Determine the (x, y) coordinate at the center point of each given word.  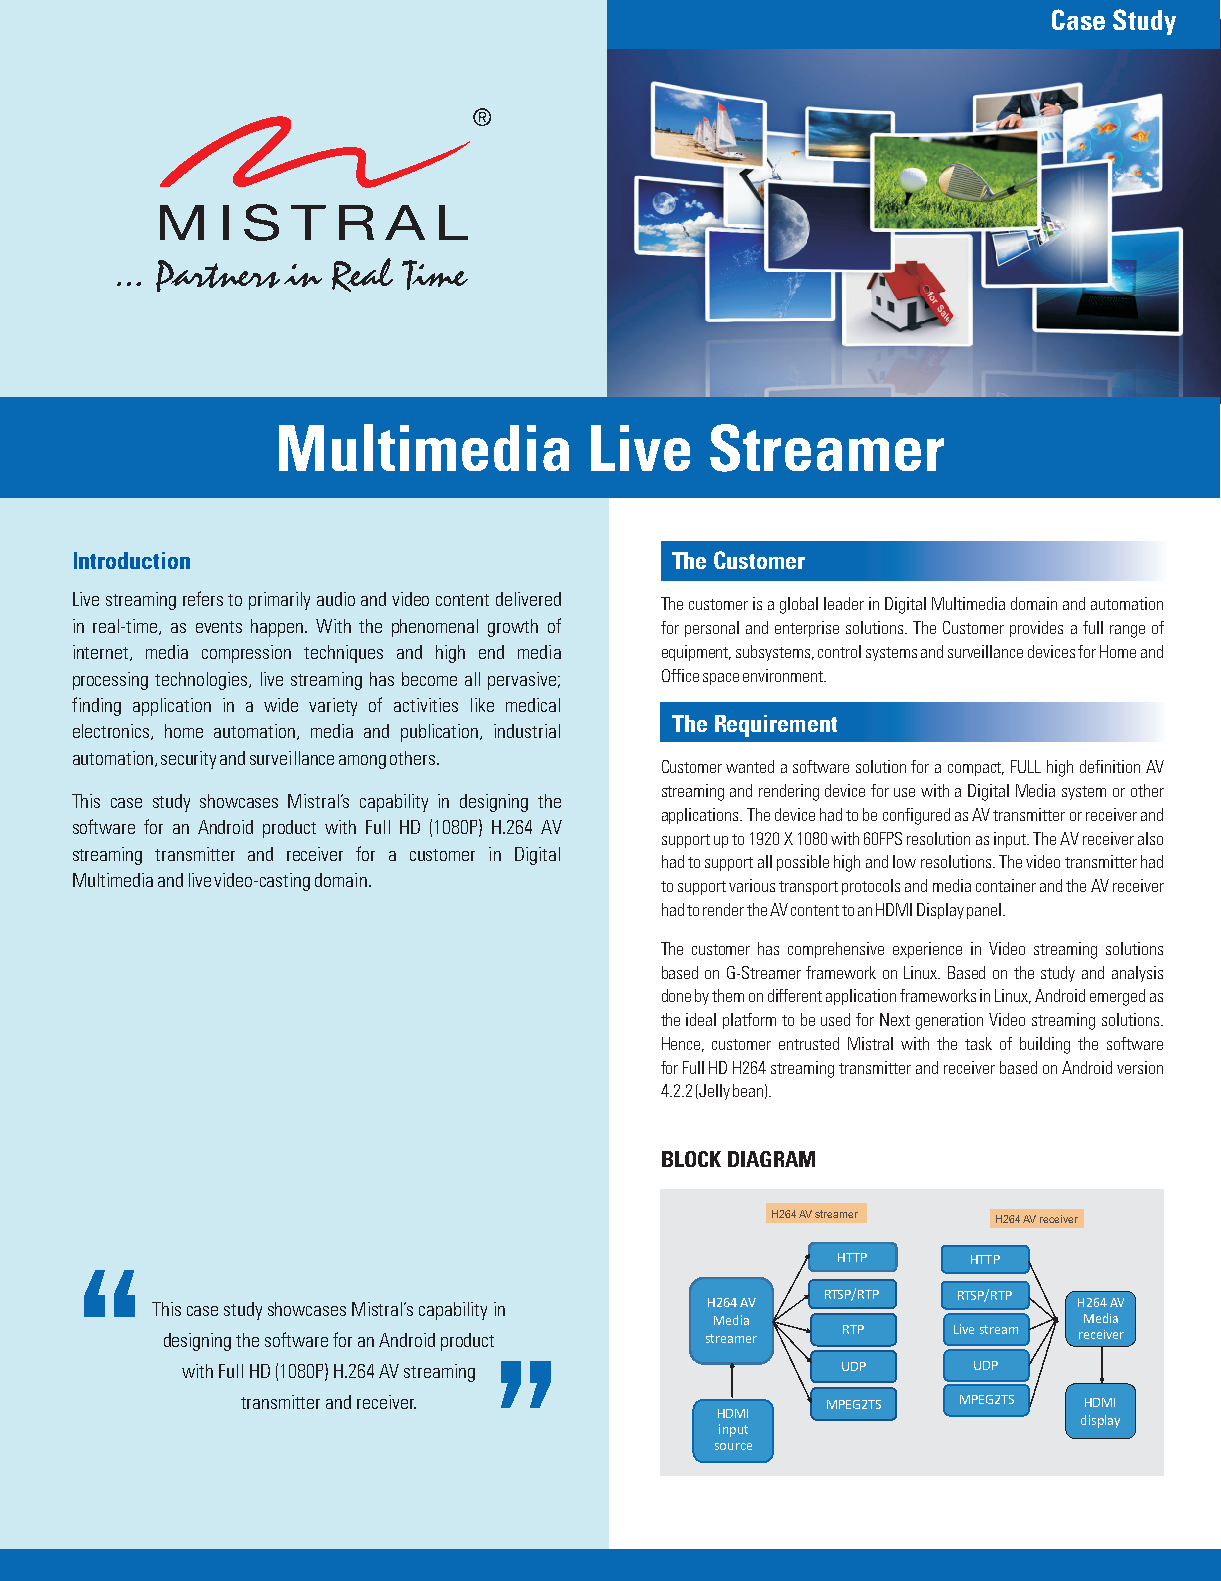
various (752, 885)
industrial (527, 731)
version (1140, 1067)
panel (984, 911)
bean (748, 1090)
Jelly (713, 1092)
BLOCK (691, 1159)
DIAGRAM (771, 1159)
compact (976, 769)
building (1045, 1045)
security (188, 760)
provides (1036, 629)
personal (712, 629)
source (733, 1446)
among (362, 762)
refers (203, 598)
